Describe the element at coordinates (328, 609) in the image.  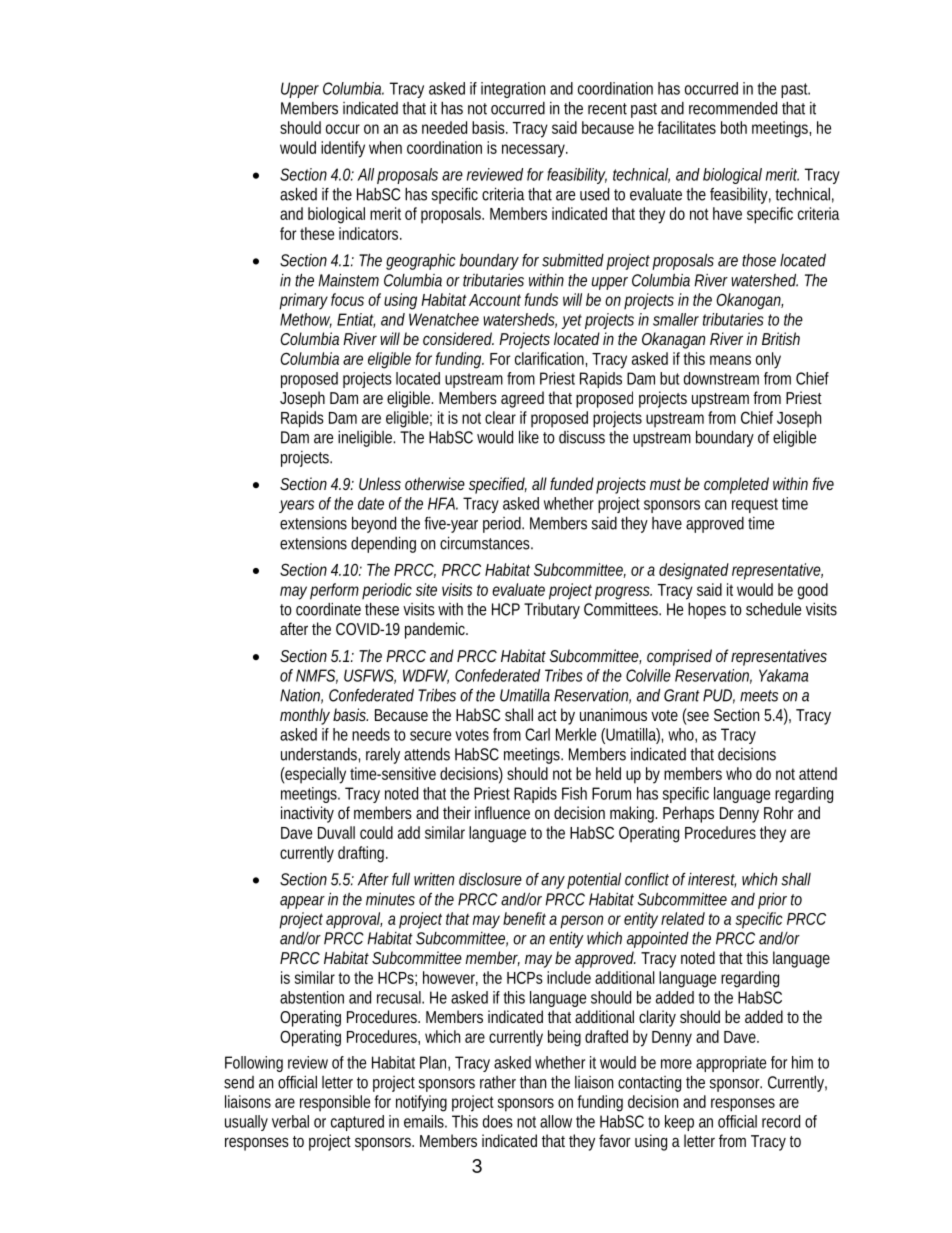
I see `coordinate` at that location.
